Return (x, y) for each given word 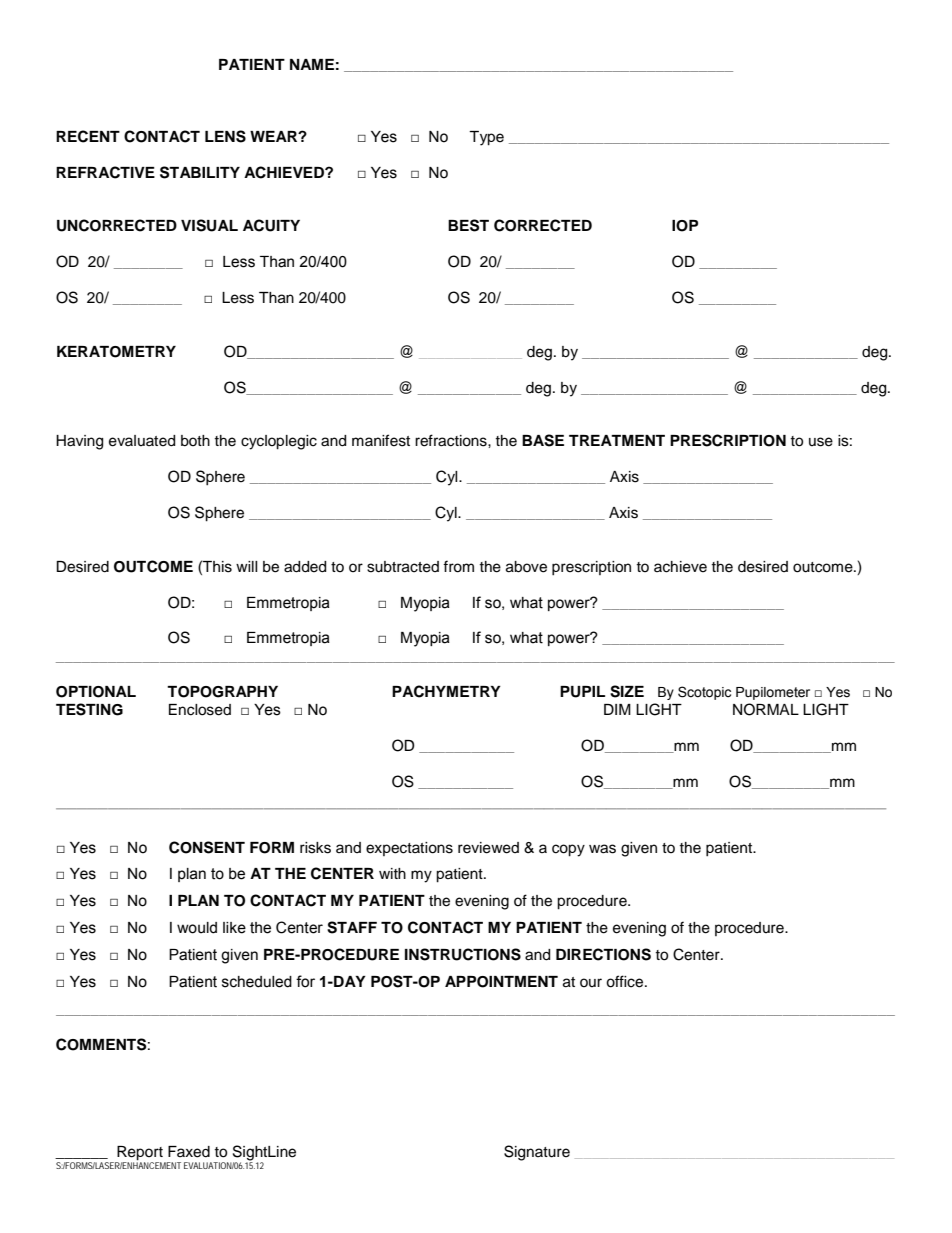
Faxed (189, 1152)
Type (486, 138)
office (626, 981)
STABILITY (200, 172)
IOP (685, 226)
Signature (537, 1153)
